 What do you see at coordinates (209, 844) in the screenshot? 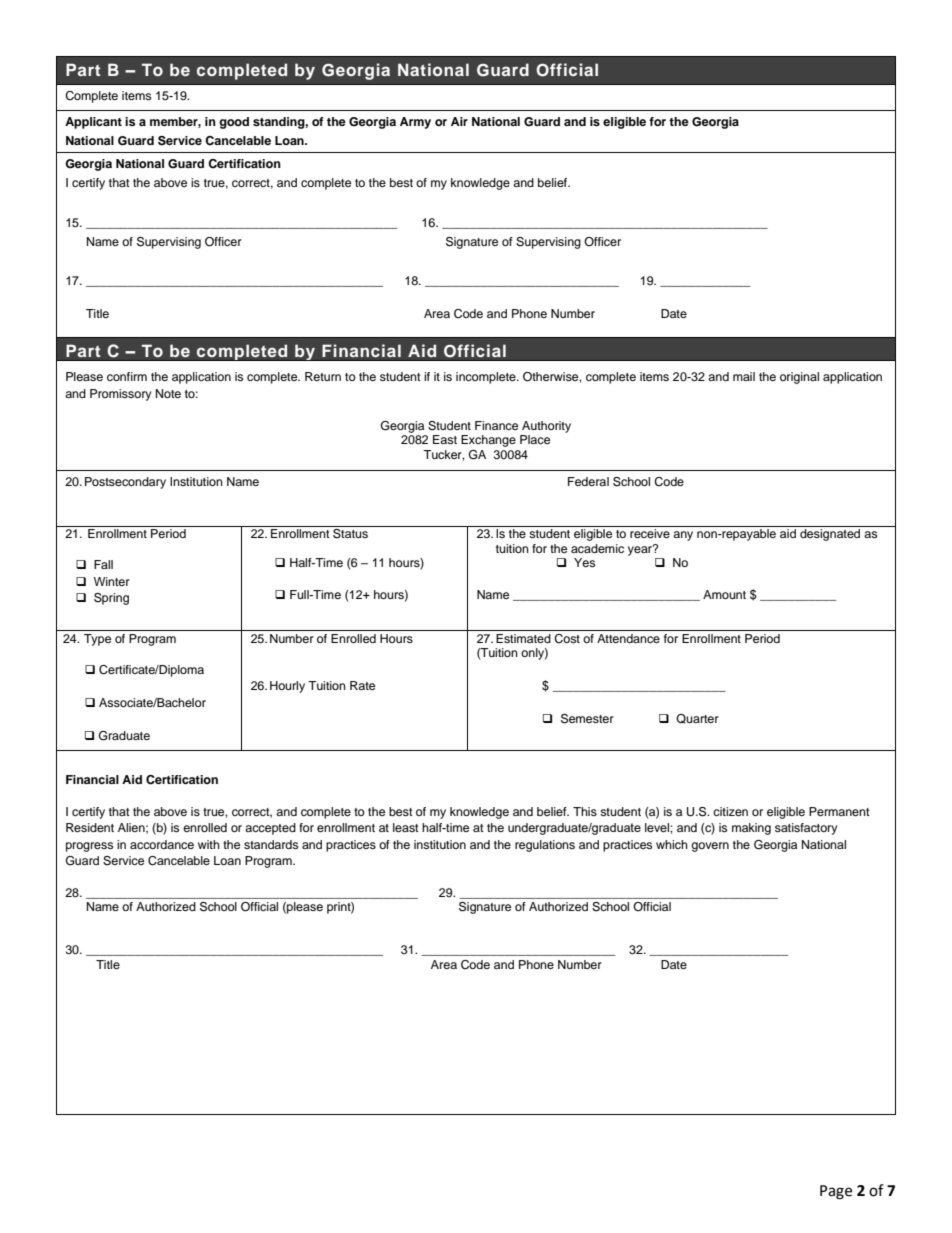
I see `with` at bounding box center [209, 844].
